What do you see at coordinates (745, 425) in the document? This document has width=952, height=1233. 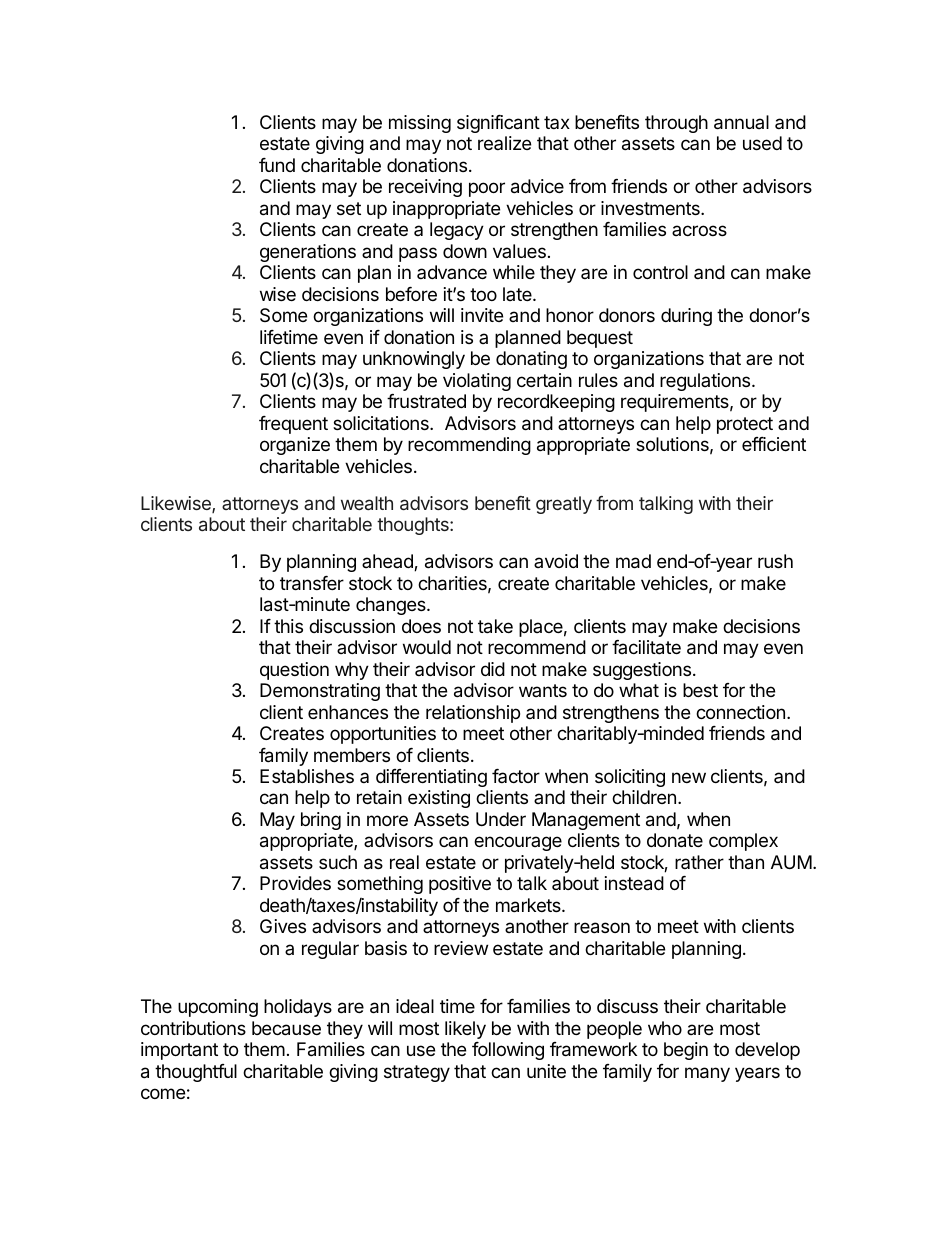 I see `protect` at bounding box center [745, 425].
